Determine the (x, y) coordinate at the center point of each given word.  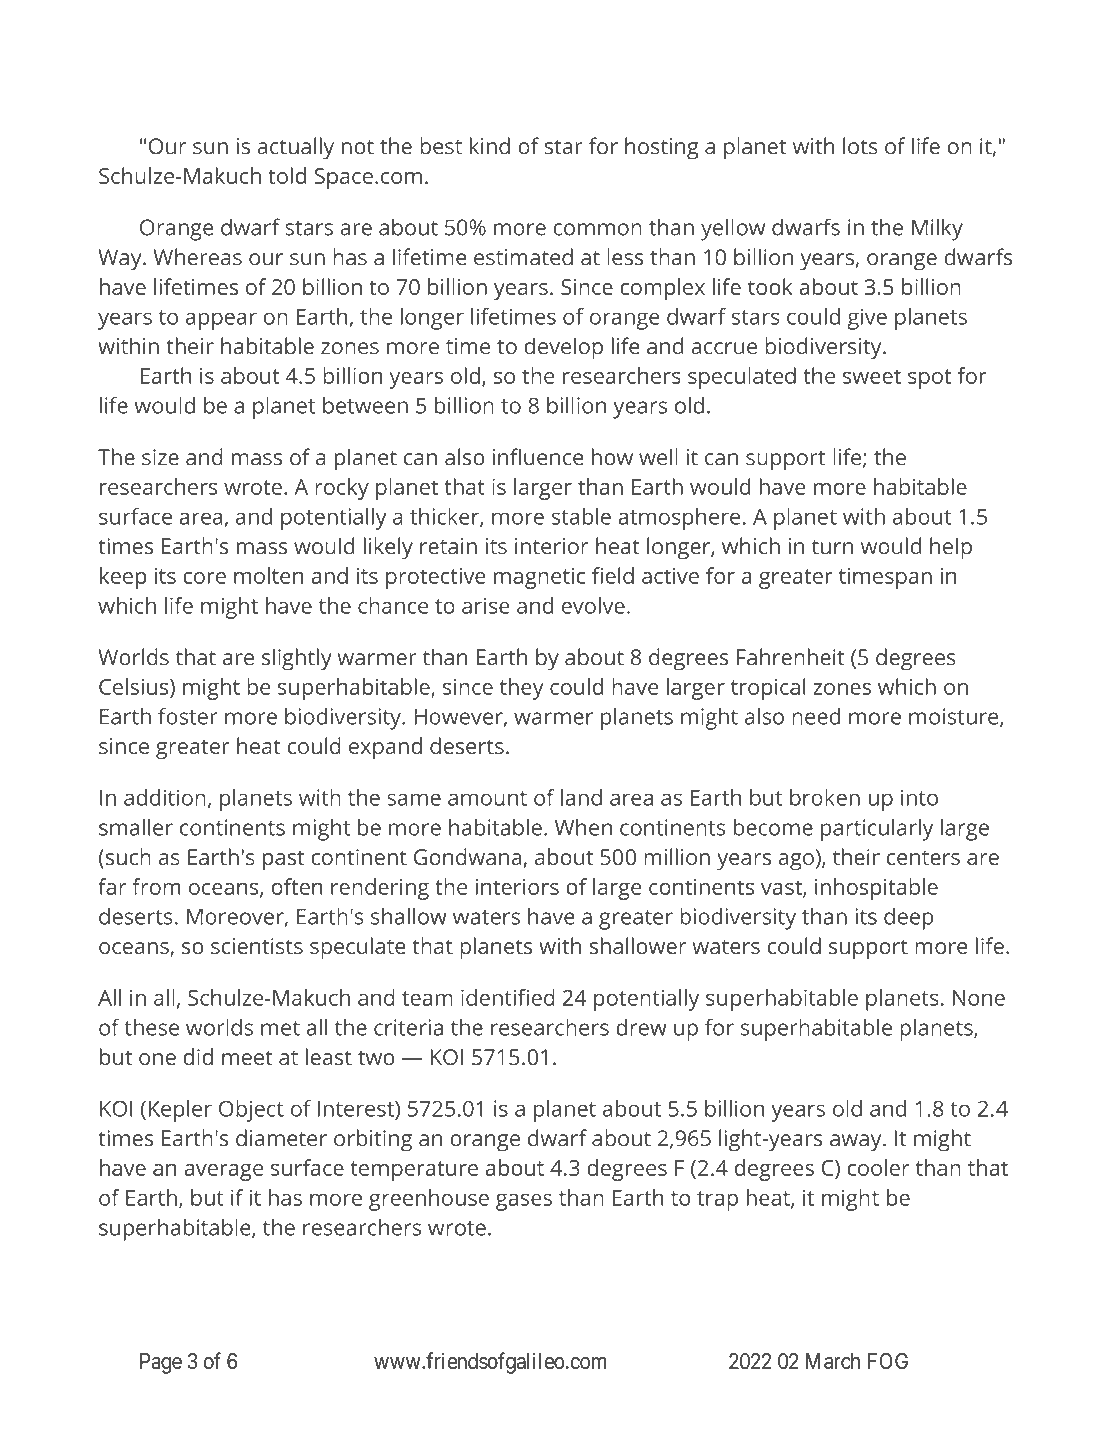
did (198, 1056)
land (581, 797)
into (919, 797)
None (979, 998)
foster (188, 716)
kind (490, 146)
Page (161, 1363)
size (160, 457)
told (287, 175)
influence (538, 457)
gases (524, 1202)
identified (508, 997)
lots (860, 146)
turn (832, 547)
